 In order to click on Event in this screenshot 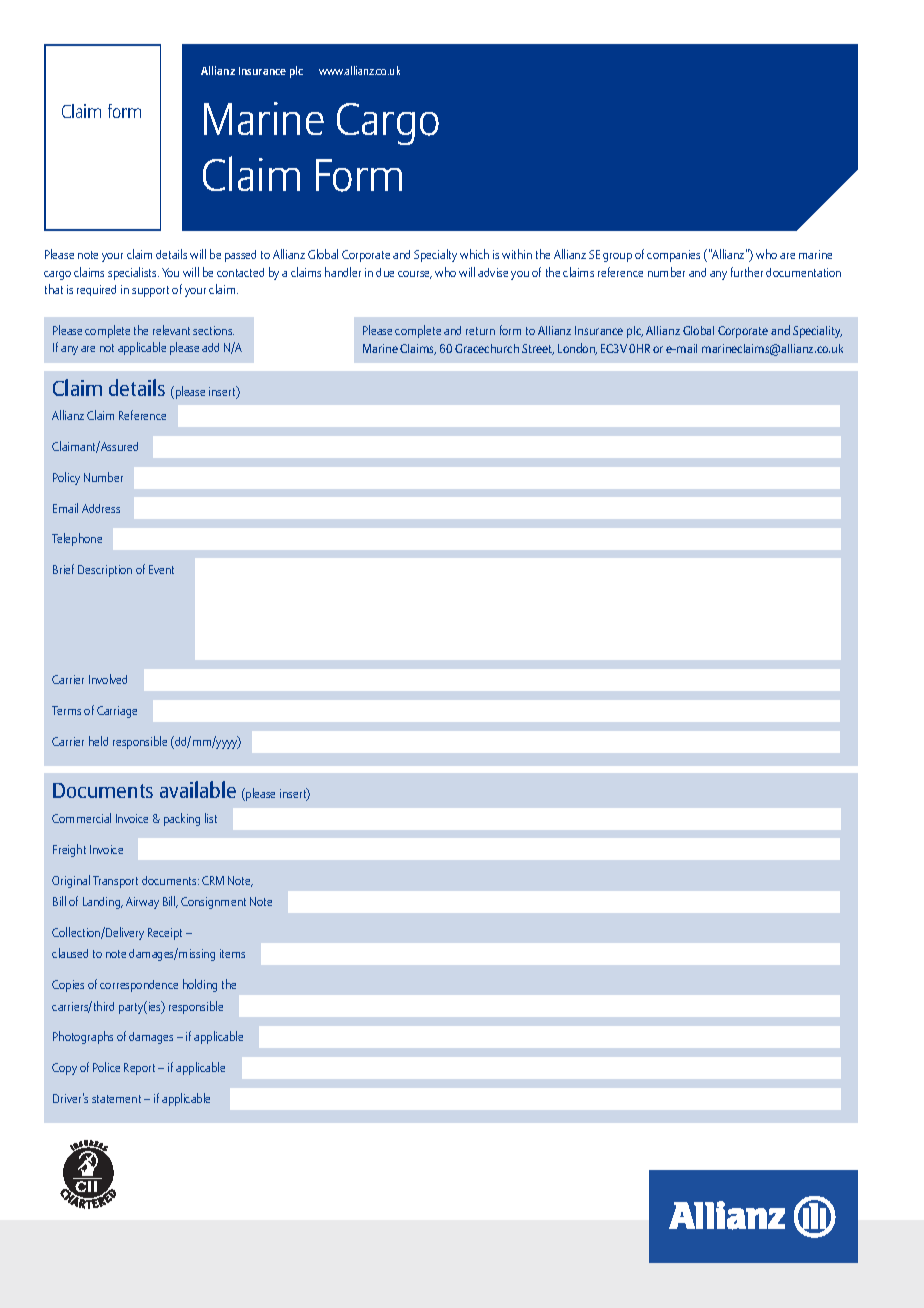, I will do `click(161, 569)`.
